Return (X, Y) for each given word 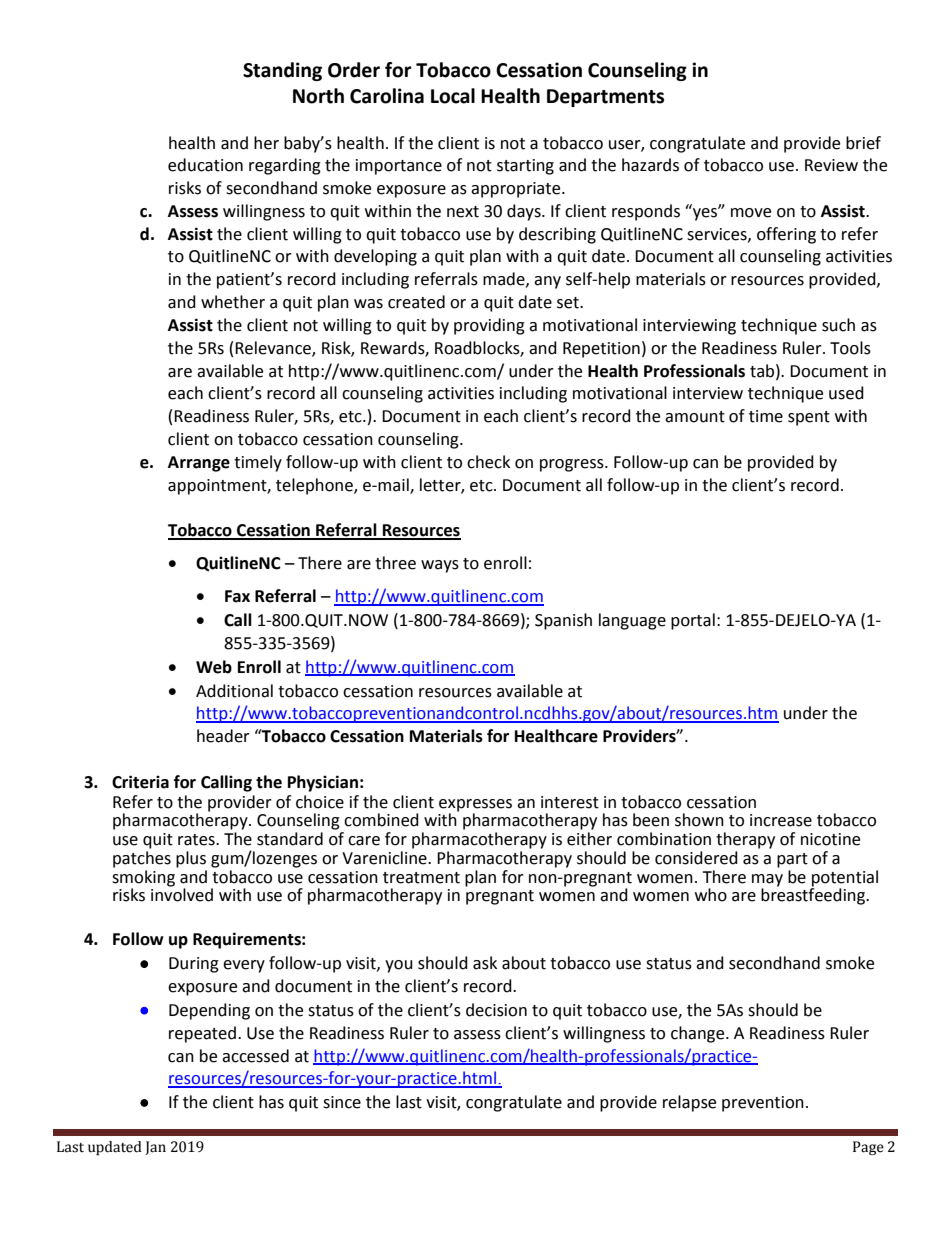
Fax (237, 596)
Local (453, 96)
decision (496, 1010)
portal (693, 621)
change (699, 1034)
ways (440, 566)
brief (863, 143)
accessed (255, 1056)
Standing (282, 71)
